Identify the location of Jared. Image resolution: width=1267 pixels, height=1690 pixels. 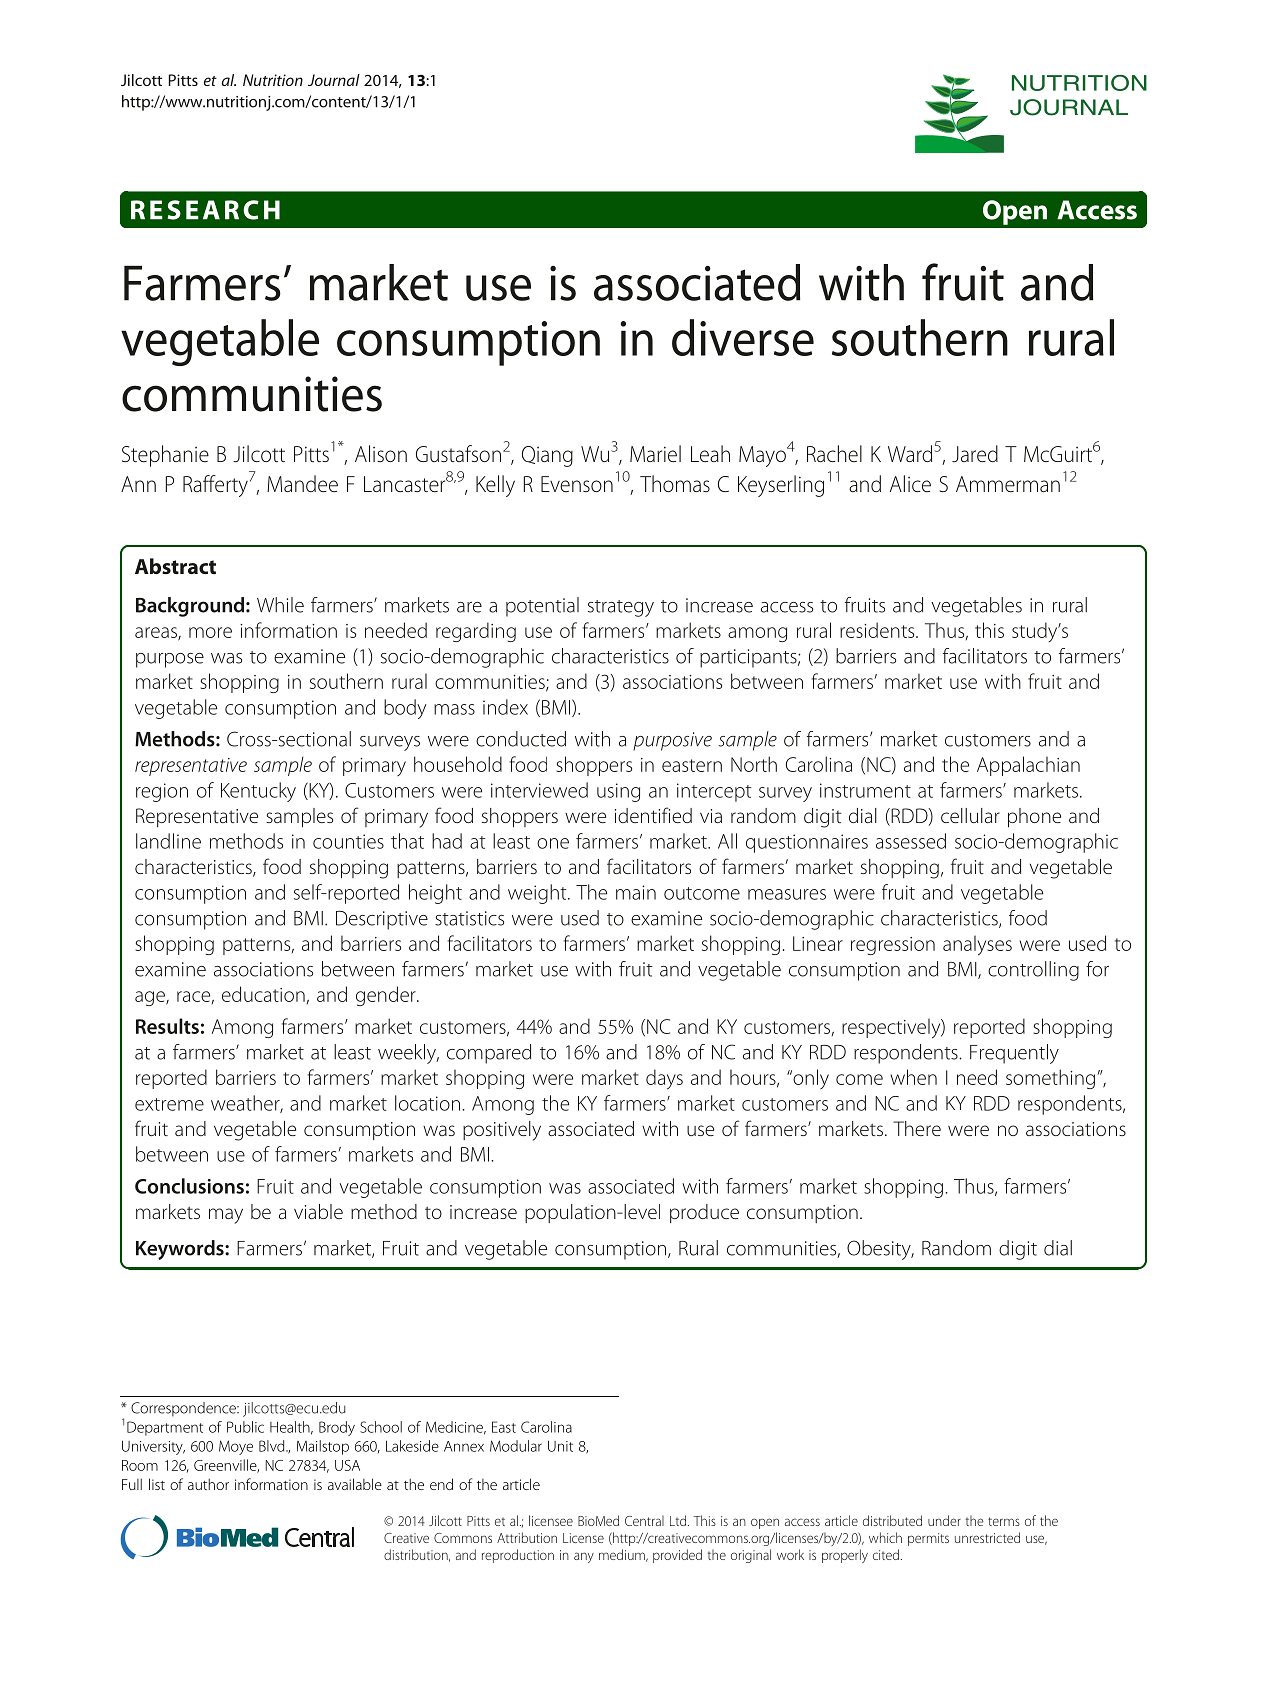
(975, 454).
